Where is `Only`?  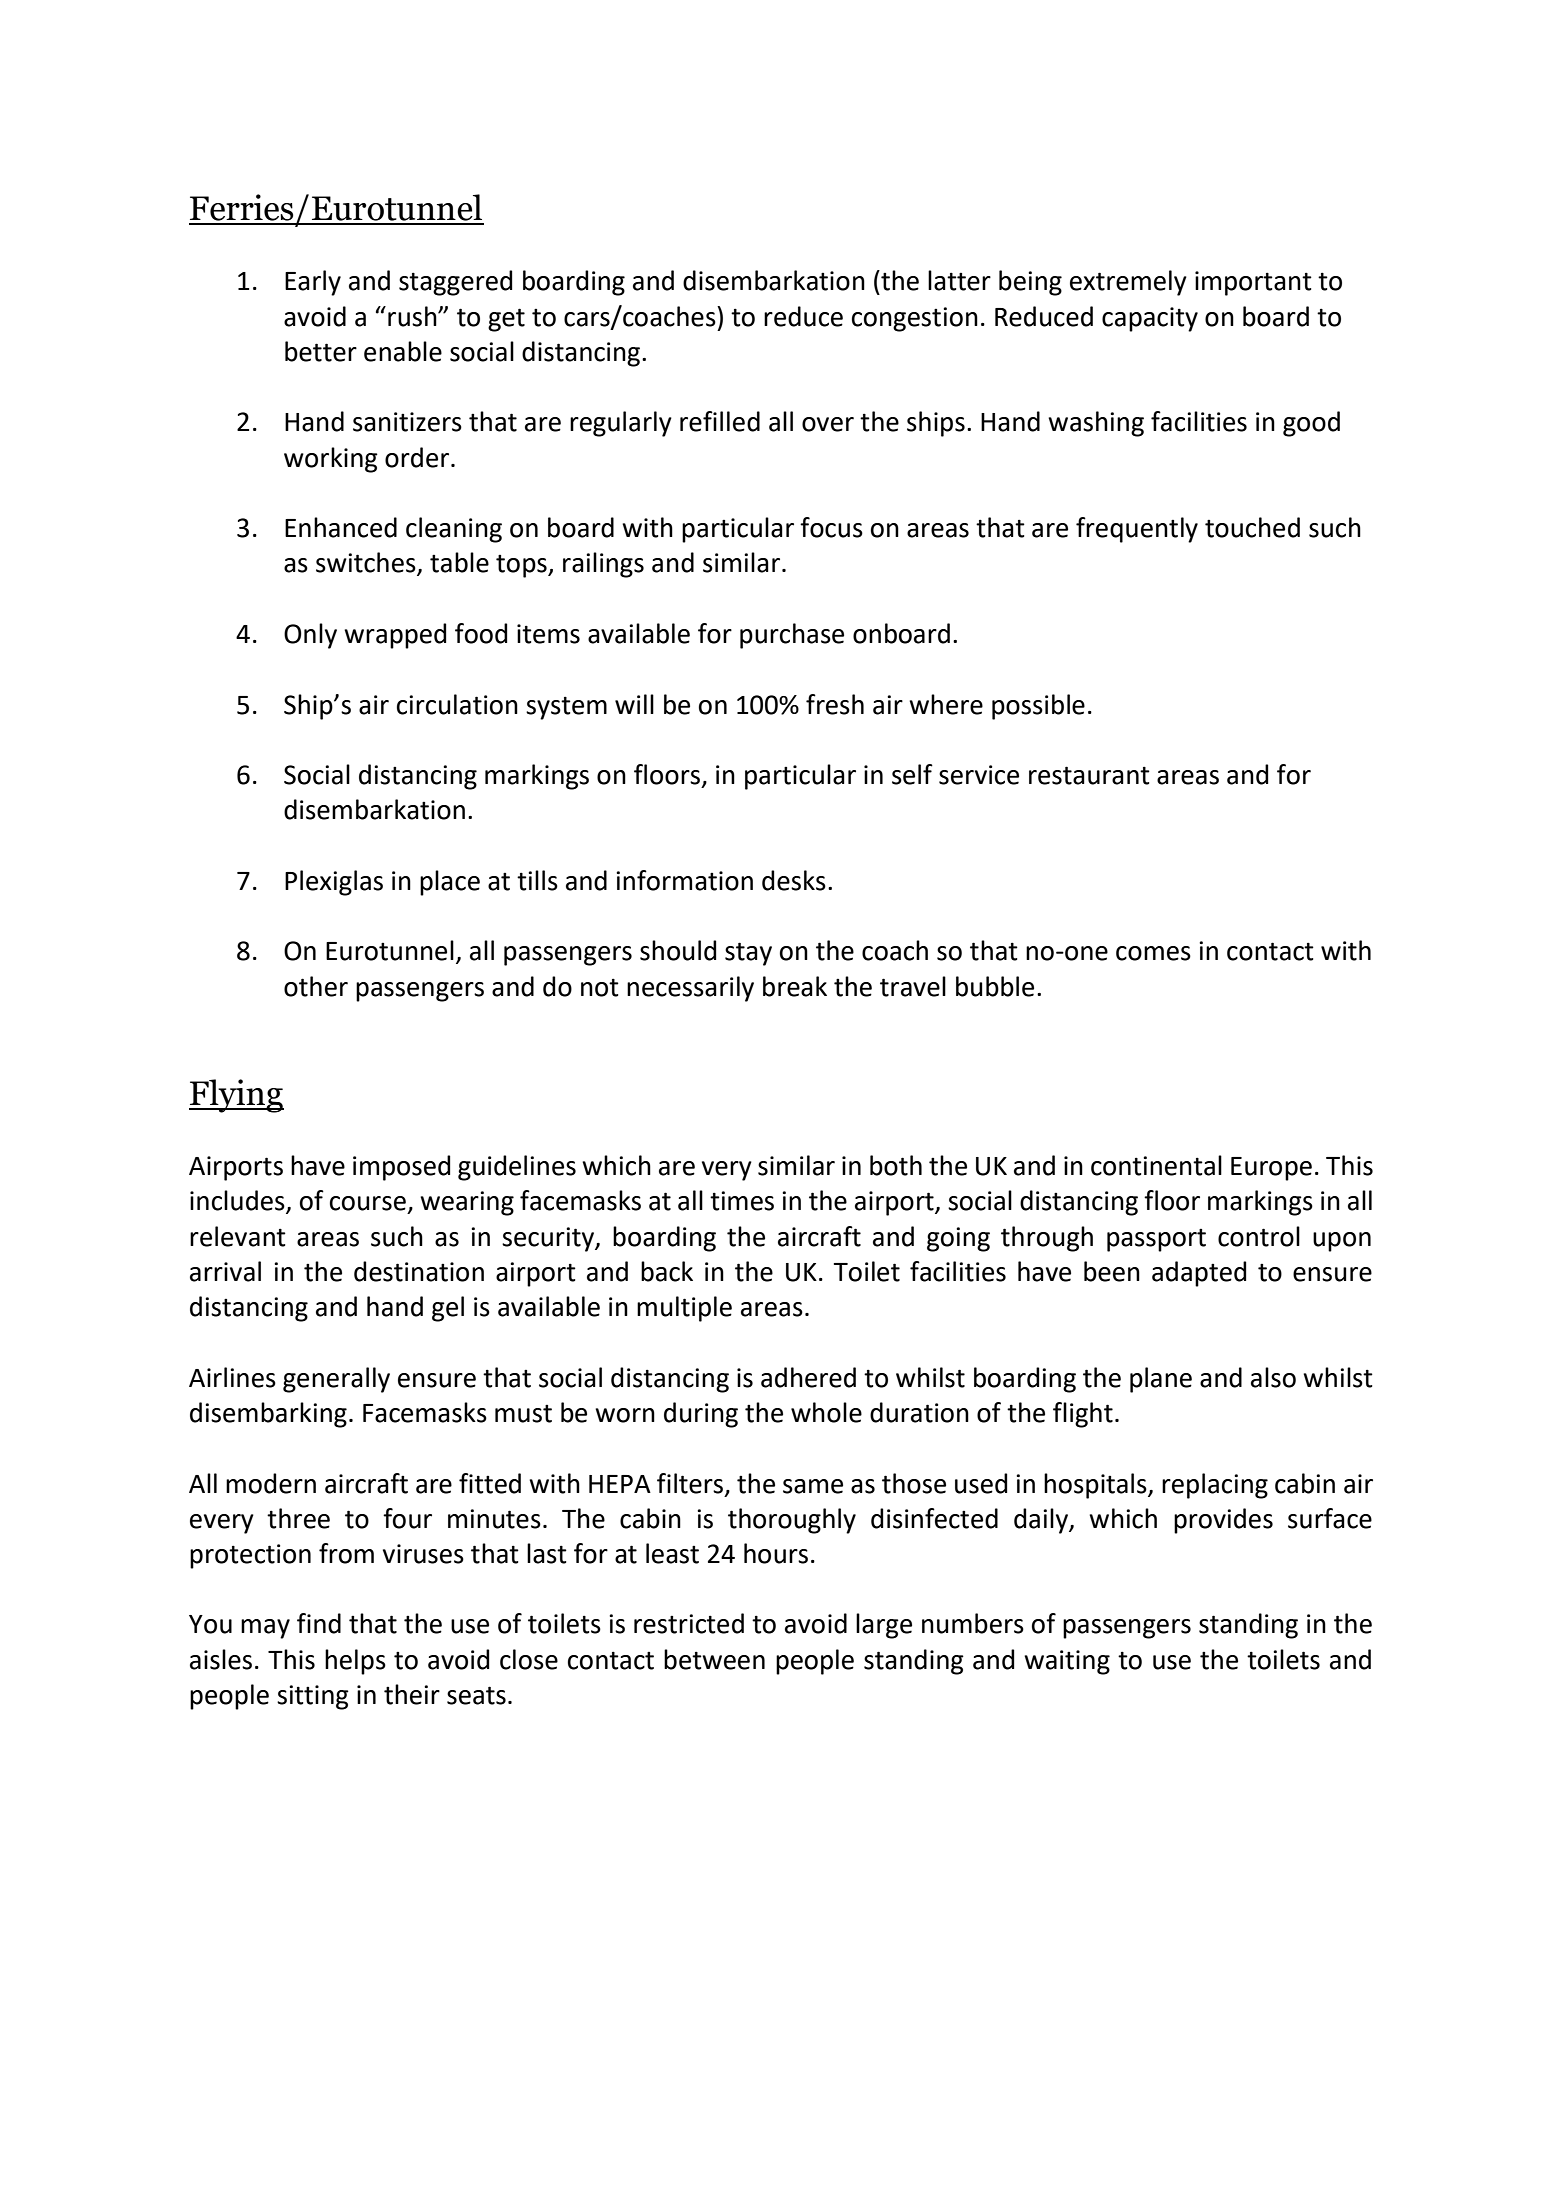 Only is located at coordinates (310, 636).
